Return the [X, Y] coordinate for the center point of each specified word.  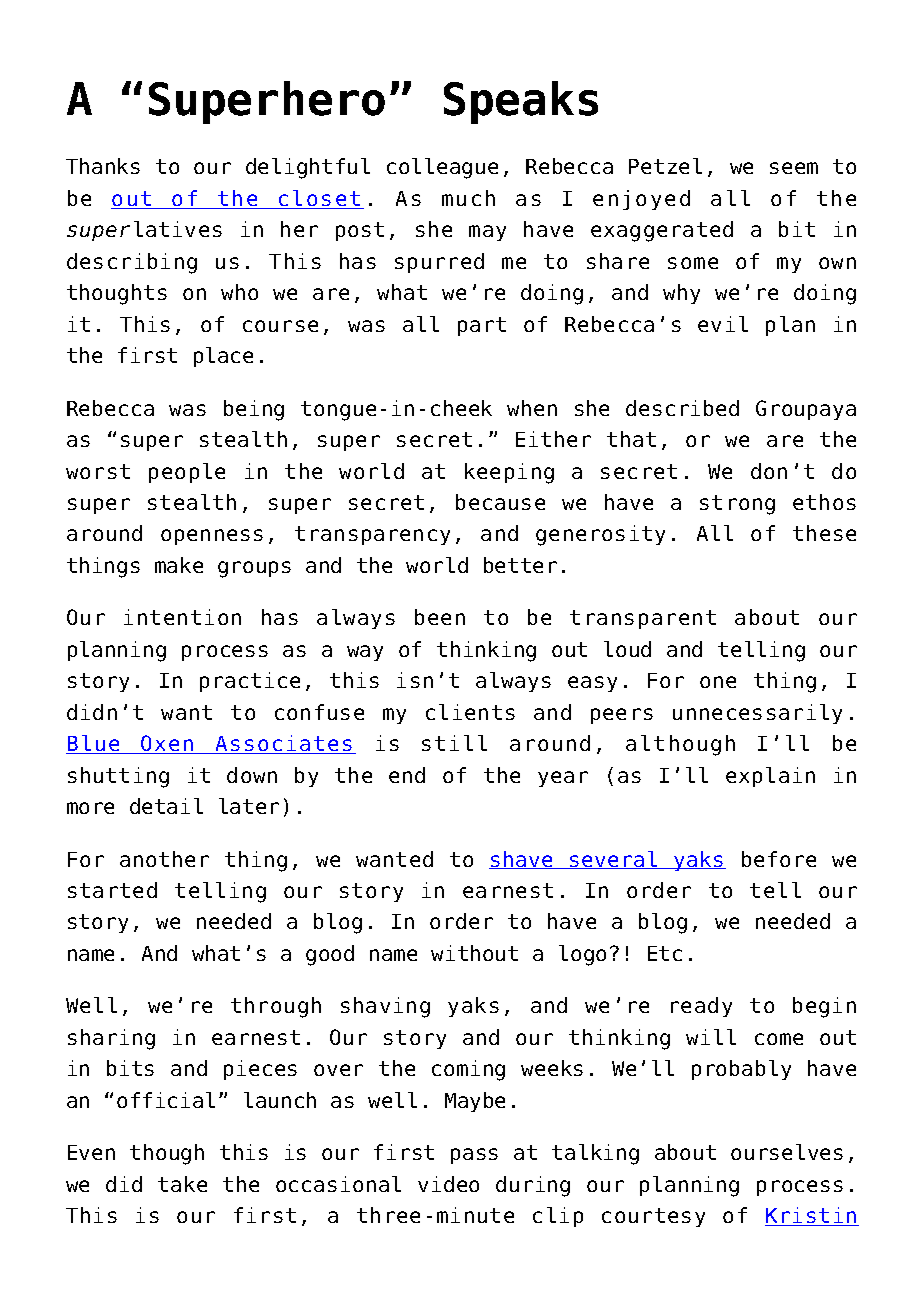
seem [794, 168]
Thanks [103, 166]
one [718, 682]
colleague [442, 168]
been [440, 617]
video [448, 1184]
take [182, 1184]
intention [182, 617]
